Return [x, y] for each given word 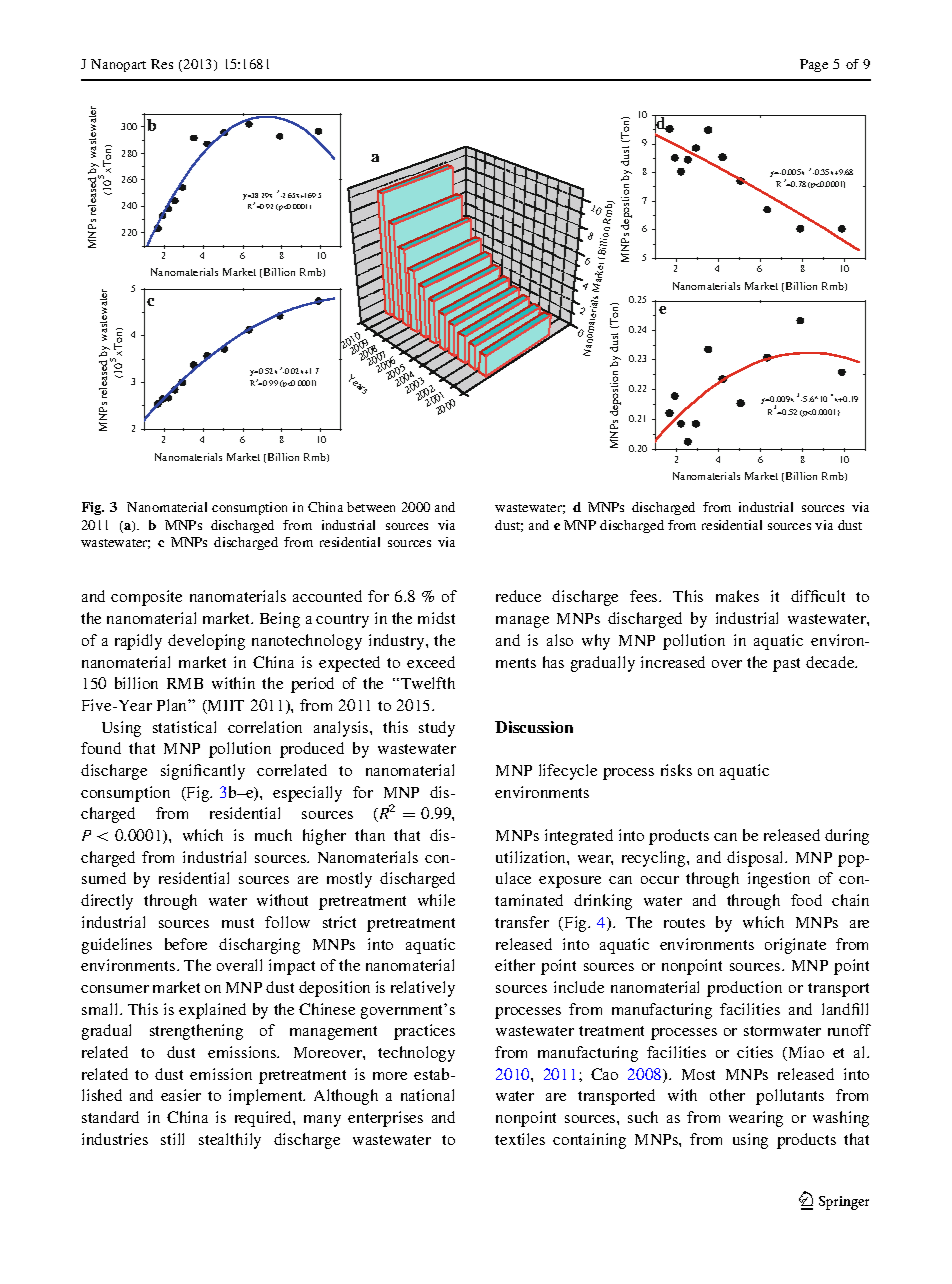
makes [737, 596]
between [371, 507]
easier [181, 1095]
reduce [518, 596]
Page [814, 65]
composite [146, 598]
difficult [818, 596]
